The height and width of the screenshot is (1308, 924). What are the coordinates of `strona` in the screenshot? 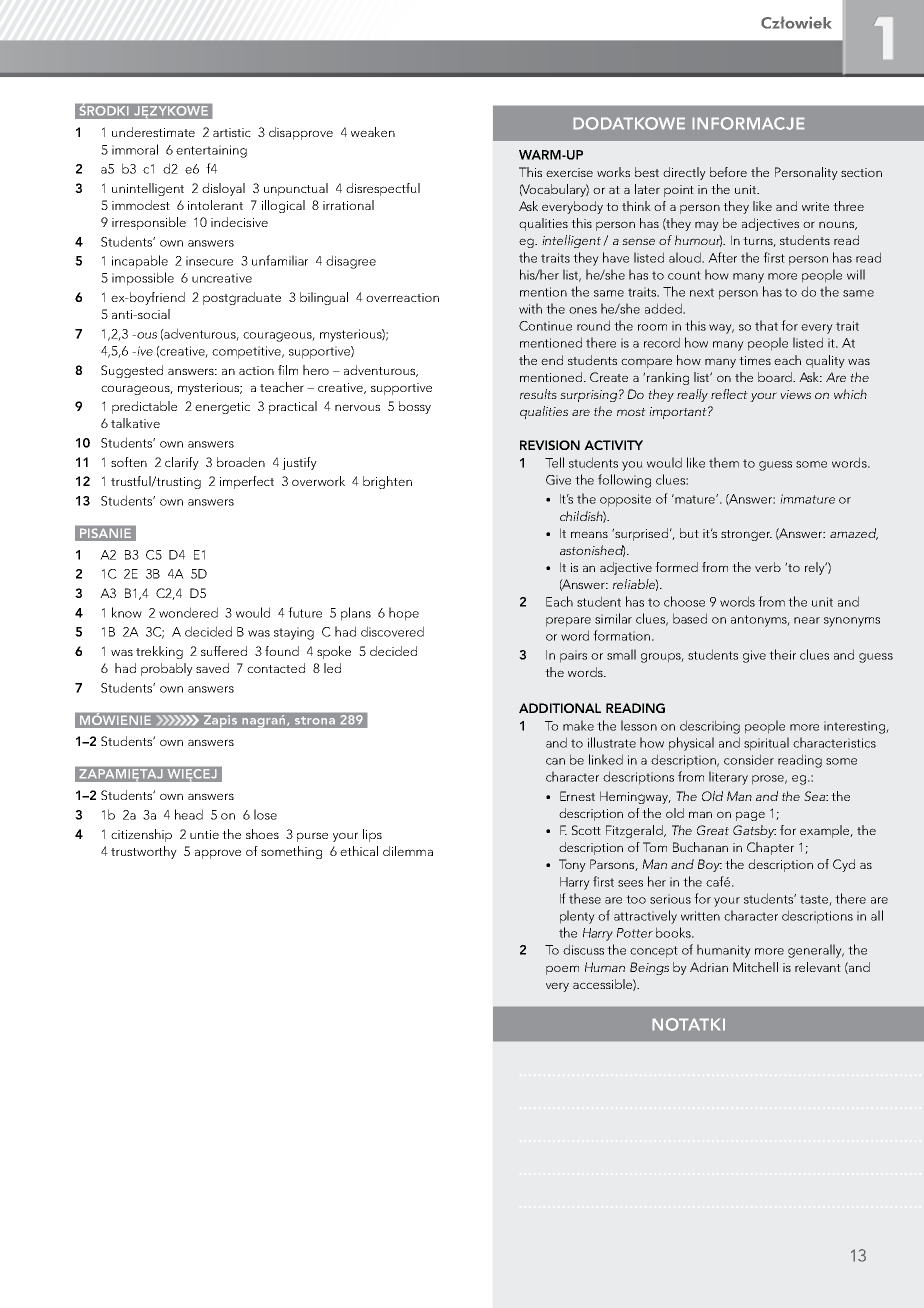 It's located at (315, 720).
